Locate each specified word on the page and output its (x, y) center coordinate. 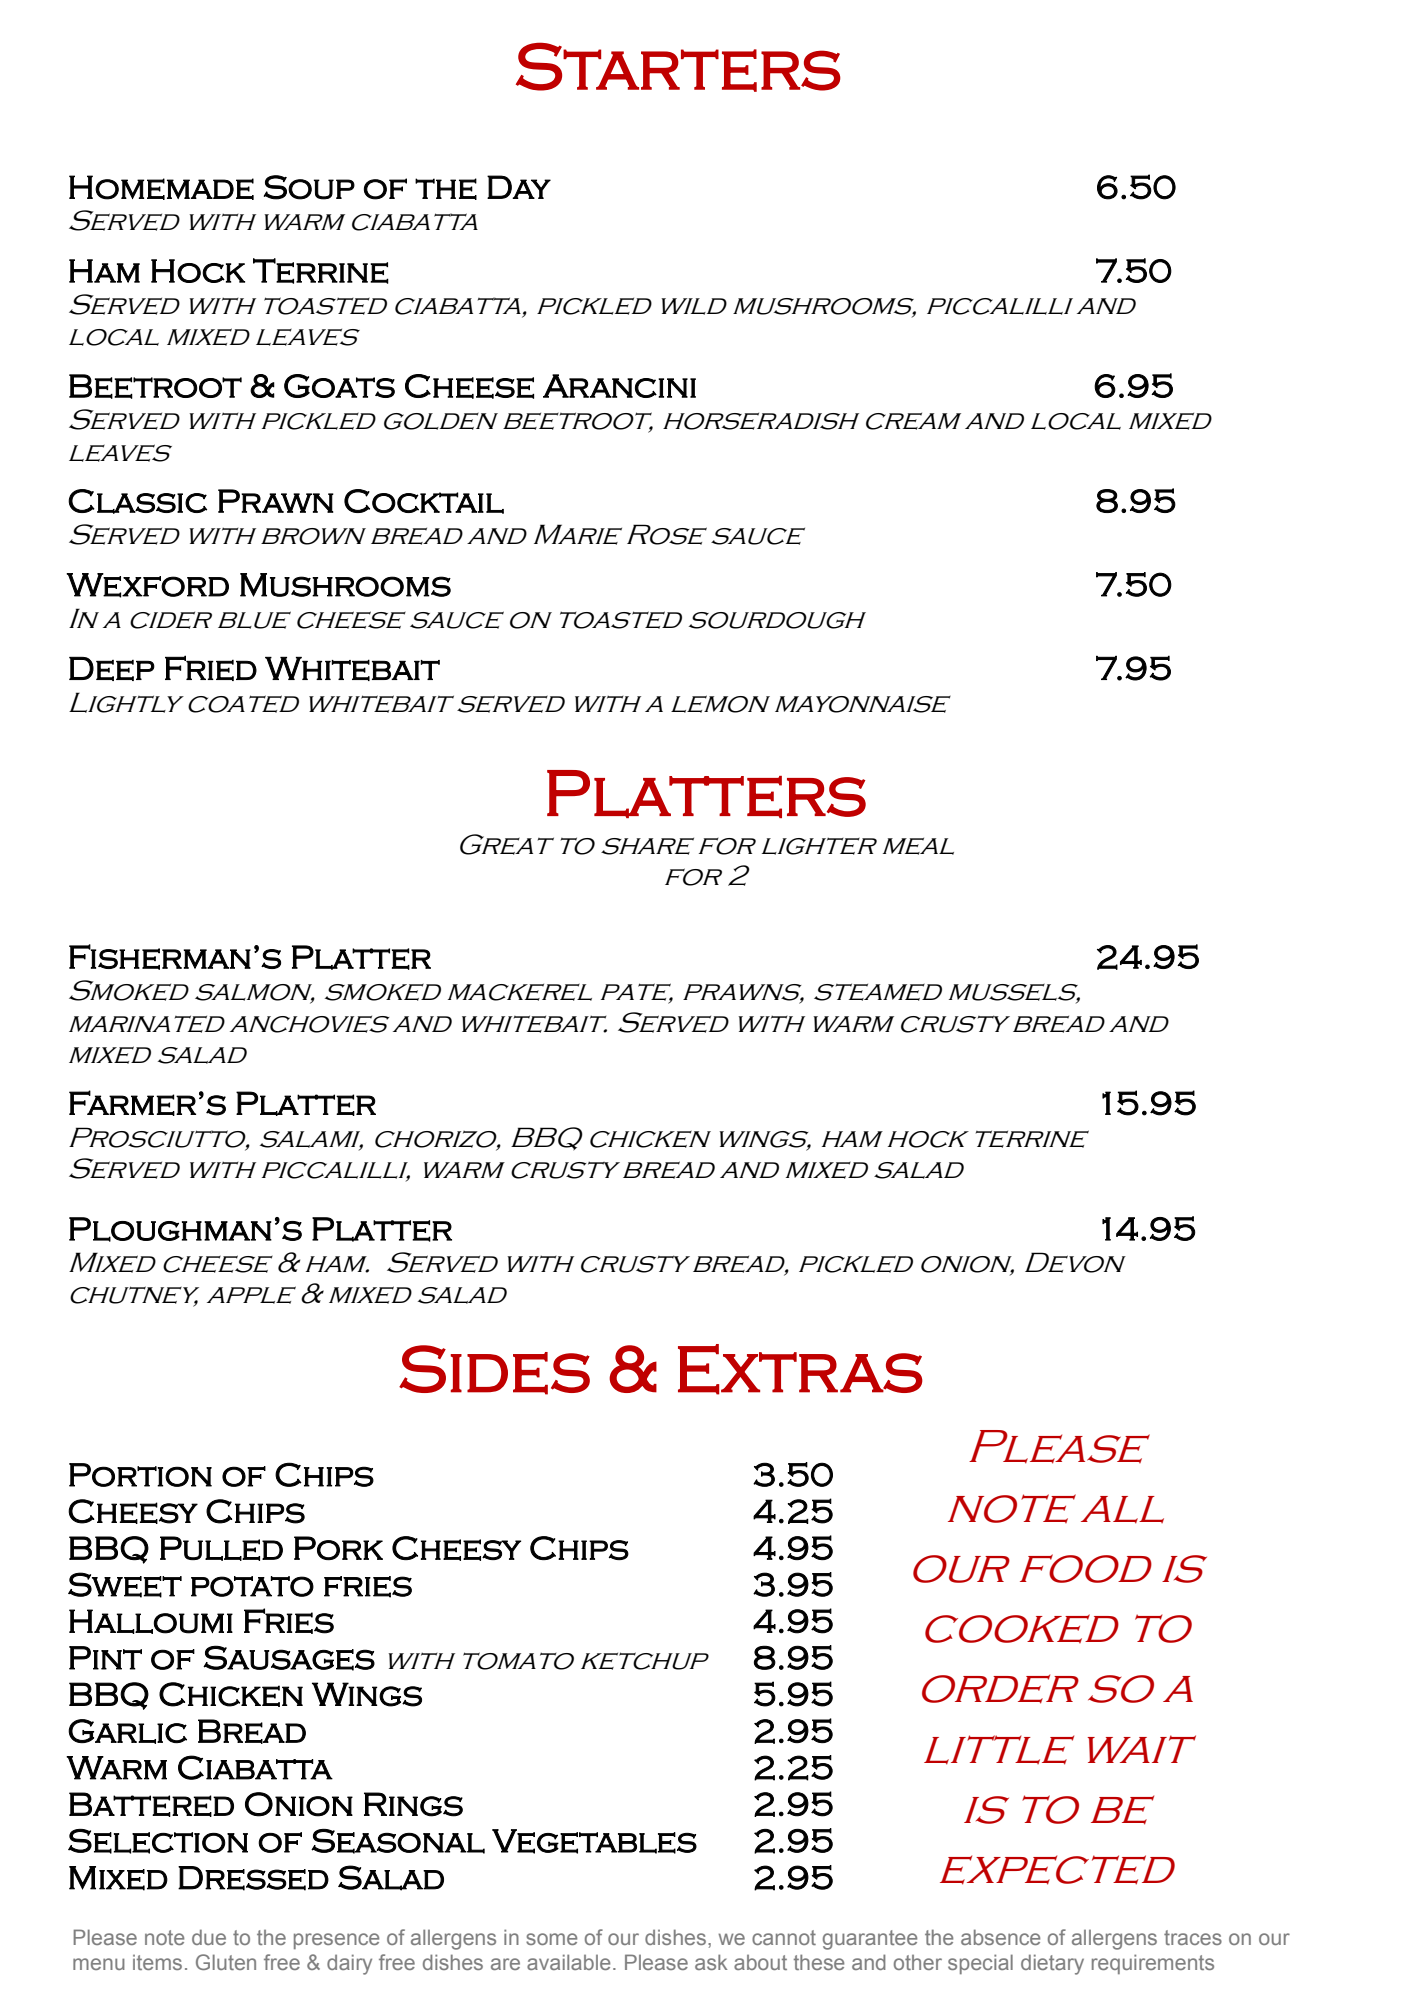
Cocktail (424, 501)
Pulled (221, 1548)
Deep (112, 669)
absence (1000, 1937)
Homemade (161, 187)
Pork (338, 1548)
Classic (137, 501)
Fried (211, 668)
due (209, 1937)
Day (519, 187)
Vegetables (594, 1841)
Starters (678, 67)
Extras (800, 1369)
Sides (494, 1370)
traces (1193, 1937)
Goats (339, 386)
